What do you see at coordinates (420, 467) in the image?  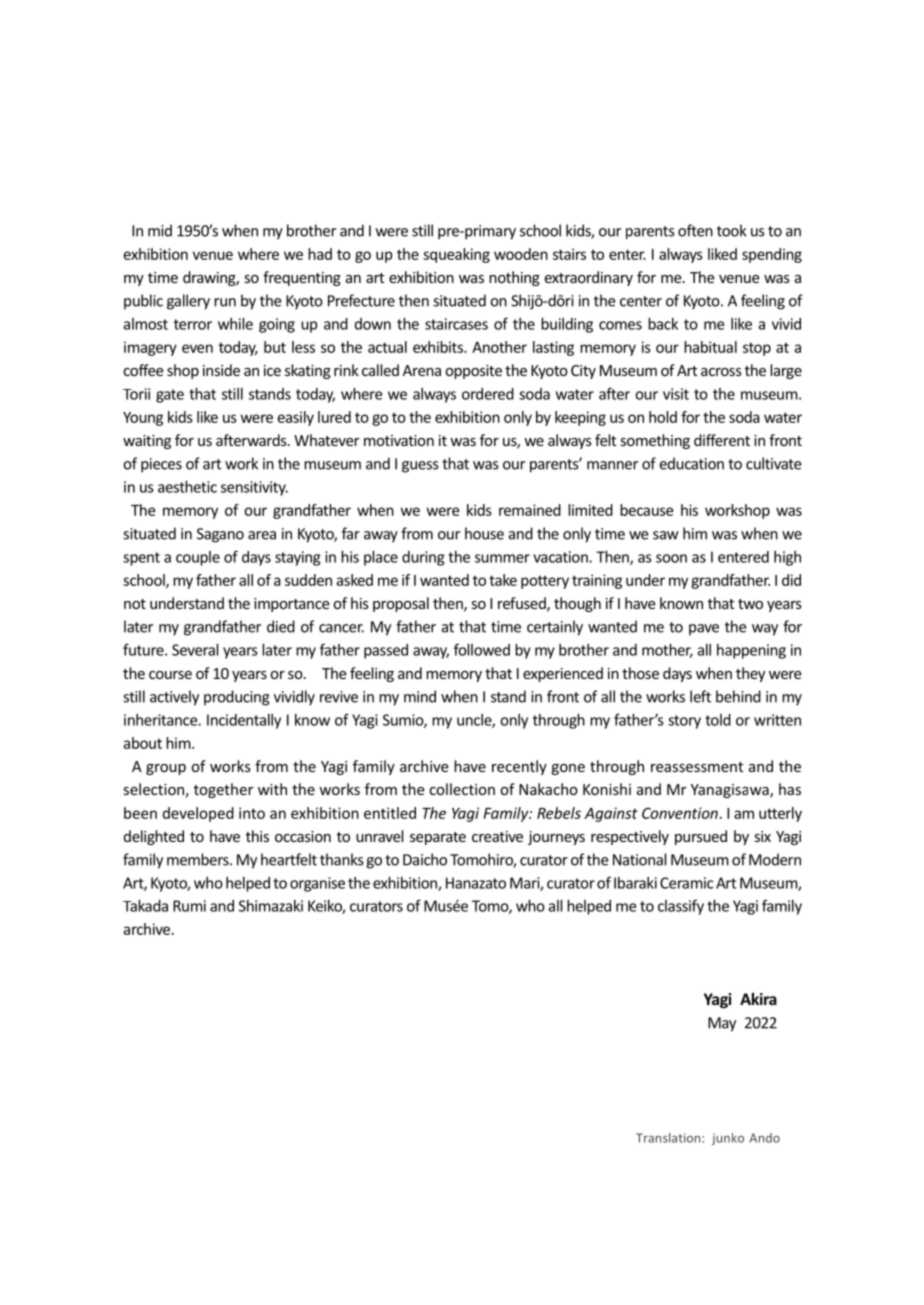 I see `guess` at bounding box center [420, 467].
